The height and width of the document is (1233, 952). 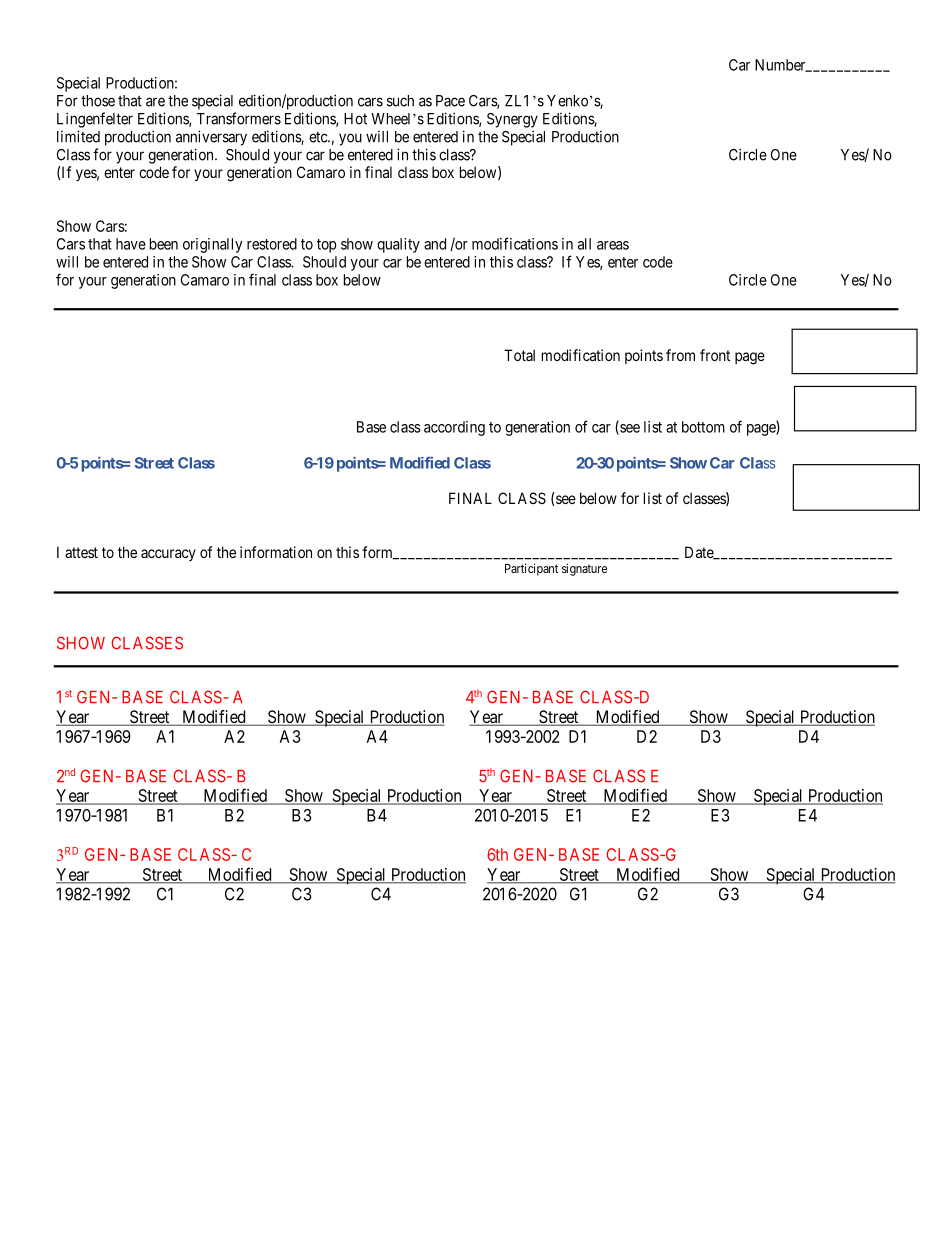 I want to click on accuracy, so click(x=168, y=555).
